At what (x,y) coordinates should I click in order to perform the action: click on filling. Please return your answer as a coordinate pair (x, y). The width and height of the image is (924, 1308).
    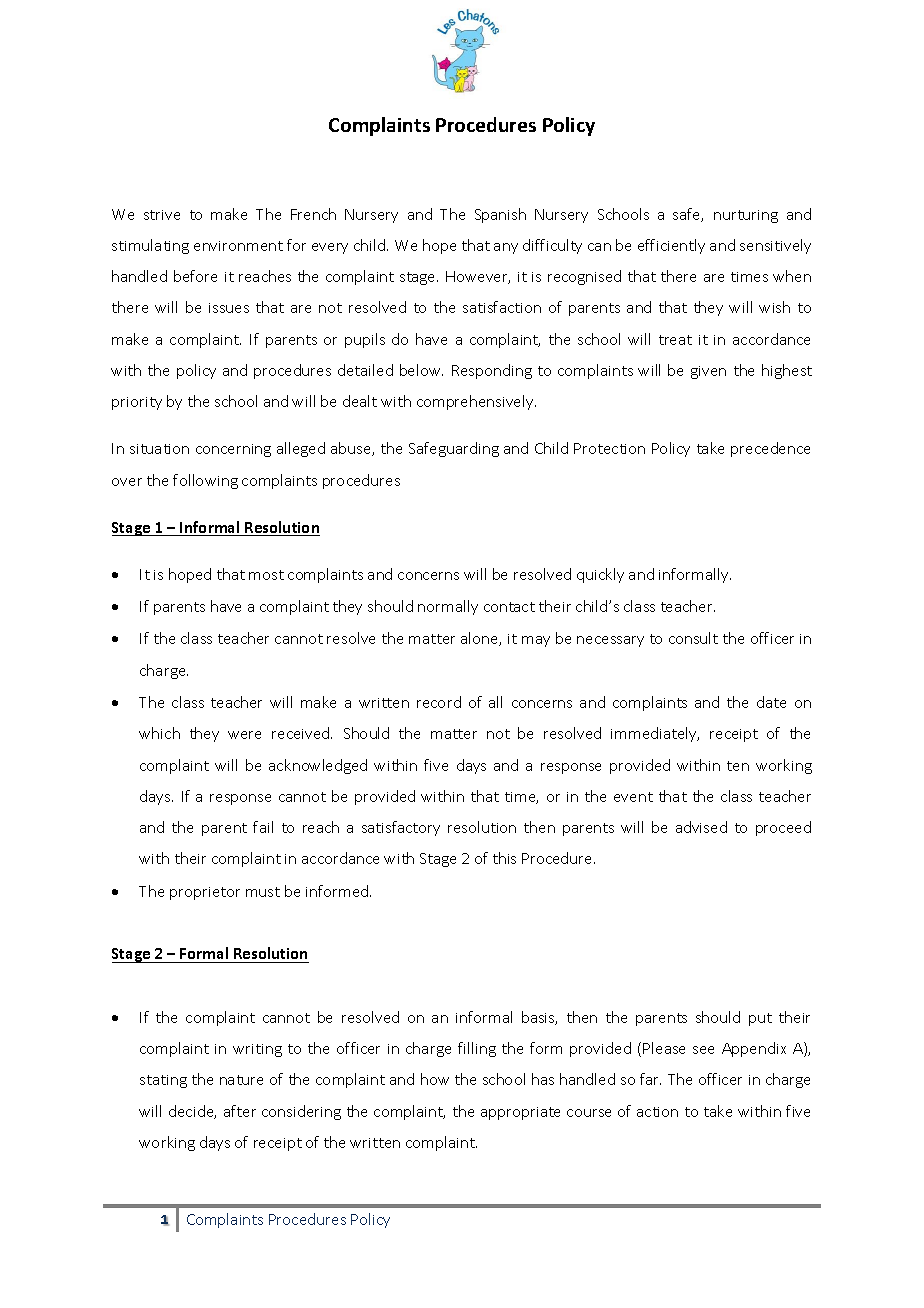
    Looking at the image, I should click on (477, 1049).
